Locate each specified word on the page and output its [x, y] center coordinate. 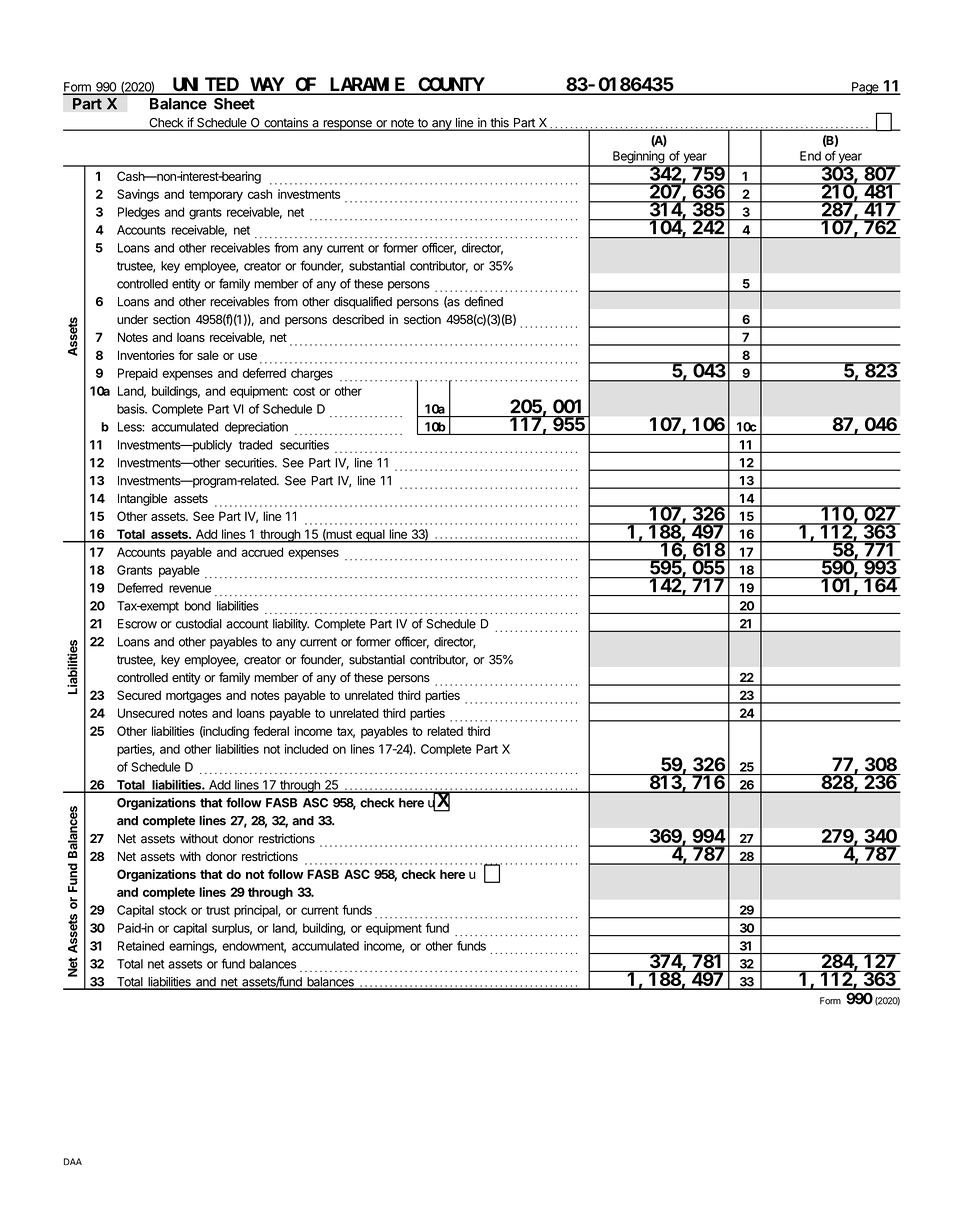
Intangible [142, 499]
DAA [73, 1161]
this [499, 124]
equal [370, 536]
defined [483, 301]
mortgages [193, 697]
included [306, 749]
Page [865, 88]
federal [271, 731]
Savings [138, 195]
